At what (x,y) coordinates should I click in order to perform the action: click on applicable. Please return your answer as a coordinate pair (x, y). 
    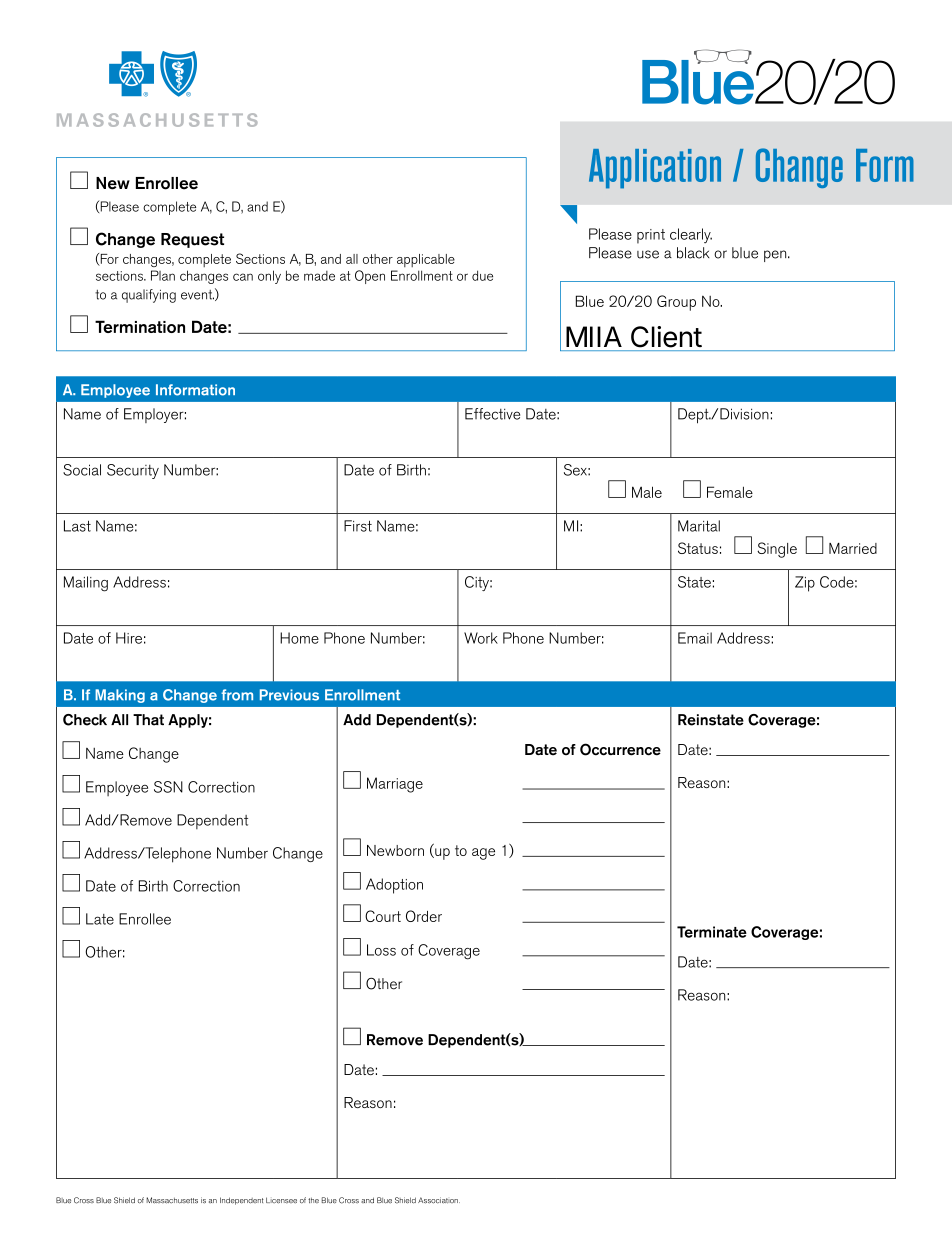
    Looking at the image, I should click on (426, 260).
